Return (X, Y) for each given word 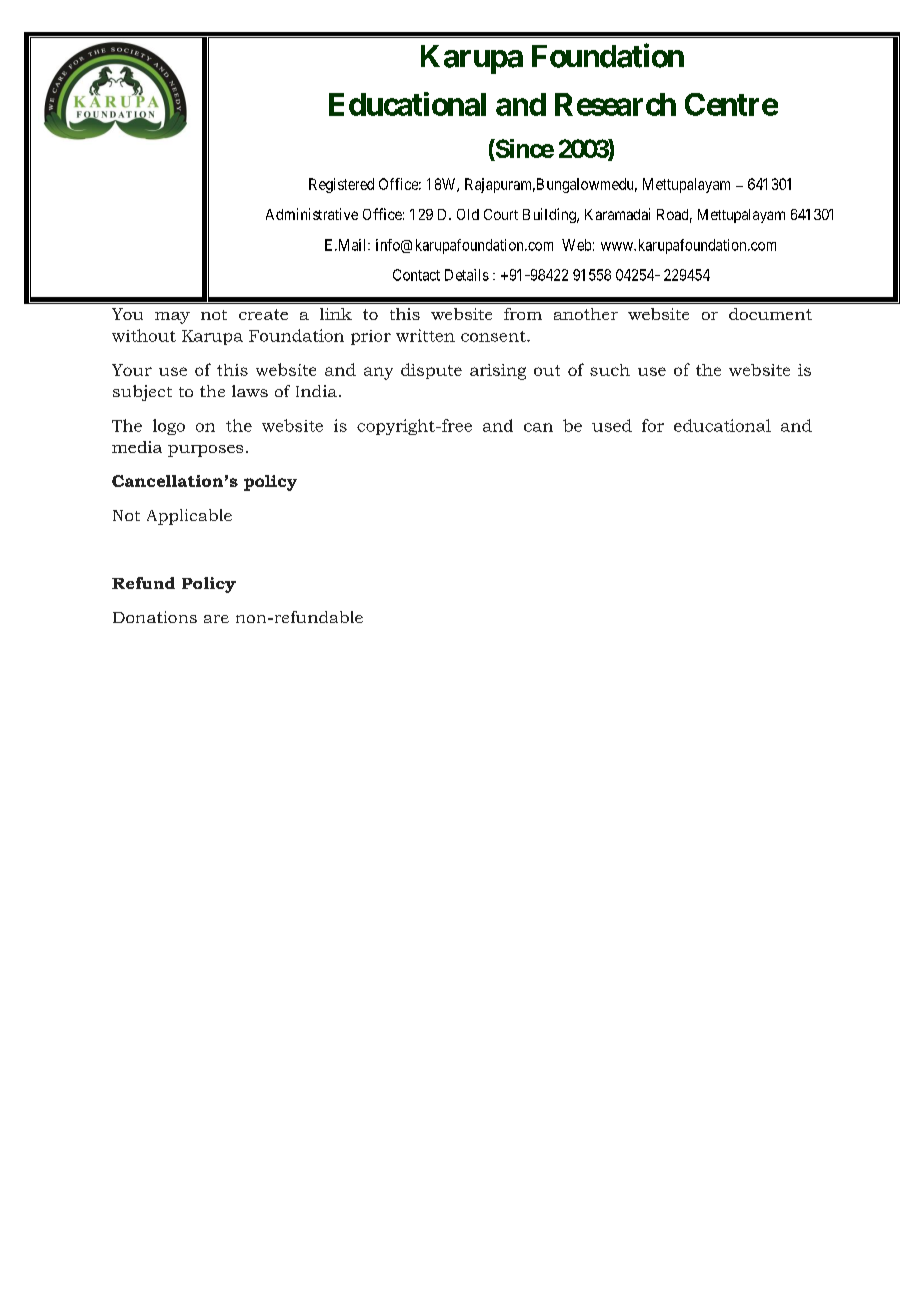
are (216, 619)
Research (615, 104)
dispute (431, 371)
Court (501, 214)
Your (132, 370)
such (610, 370)
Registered (341, 185)
